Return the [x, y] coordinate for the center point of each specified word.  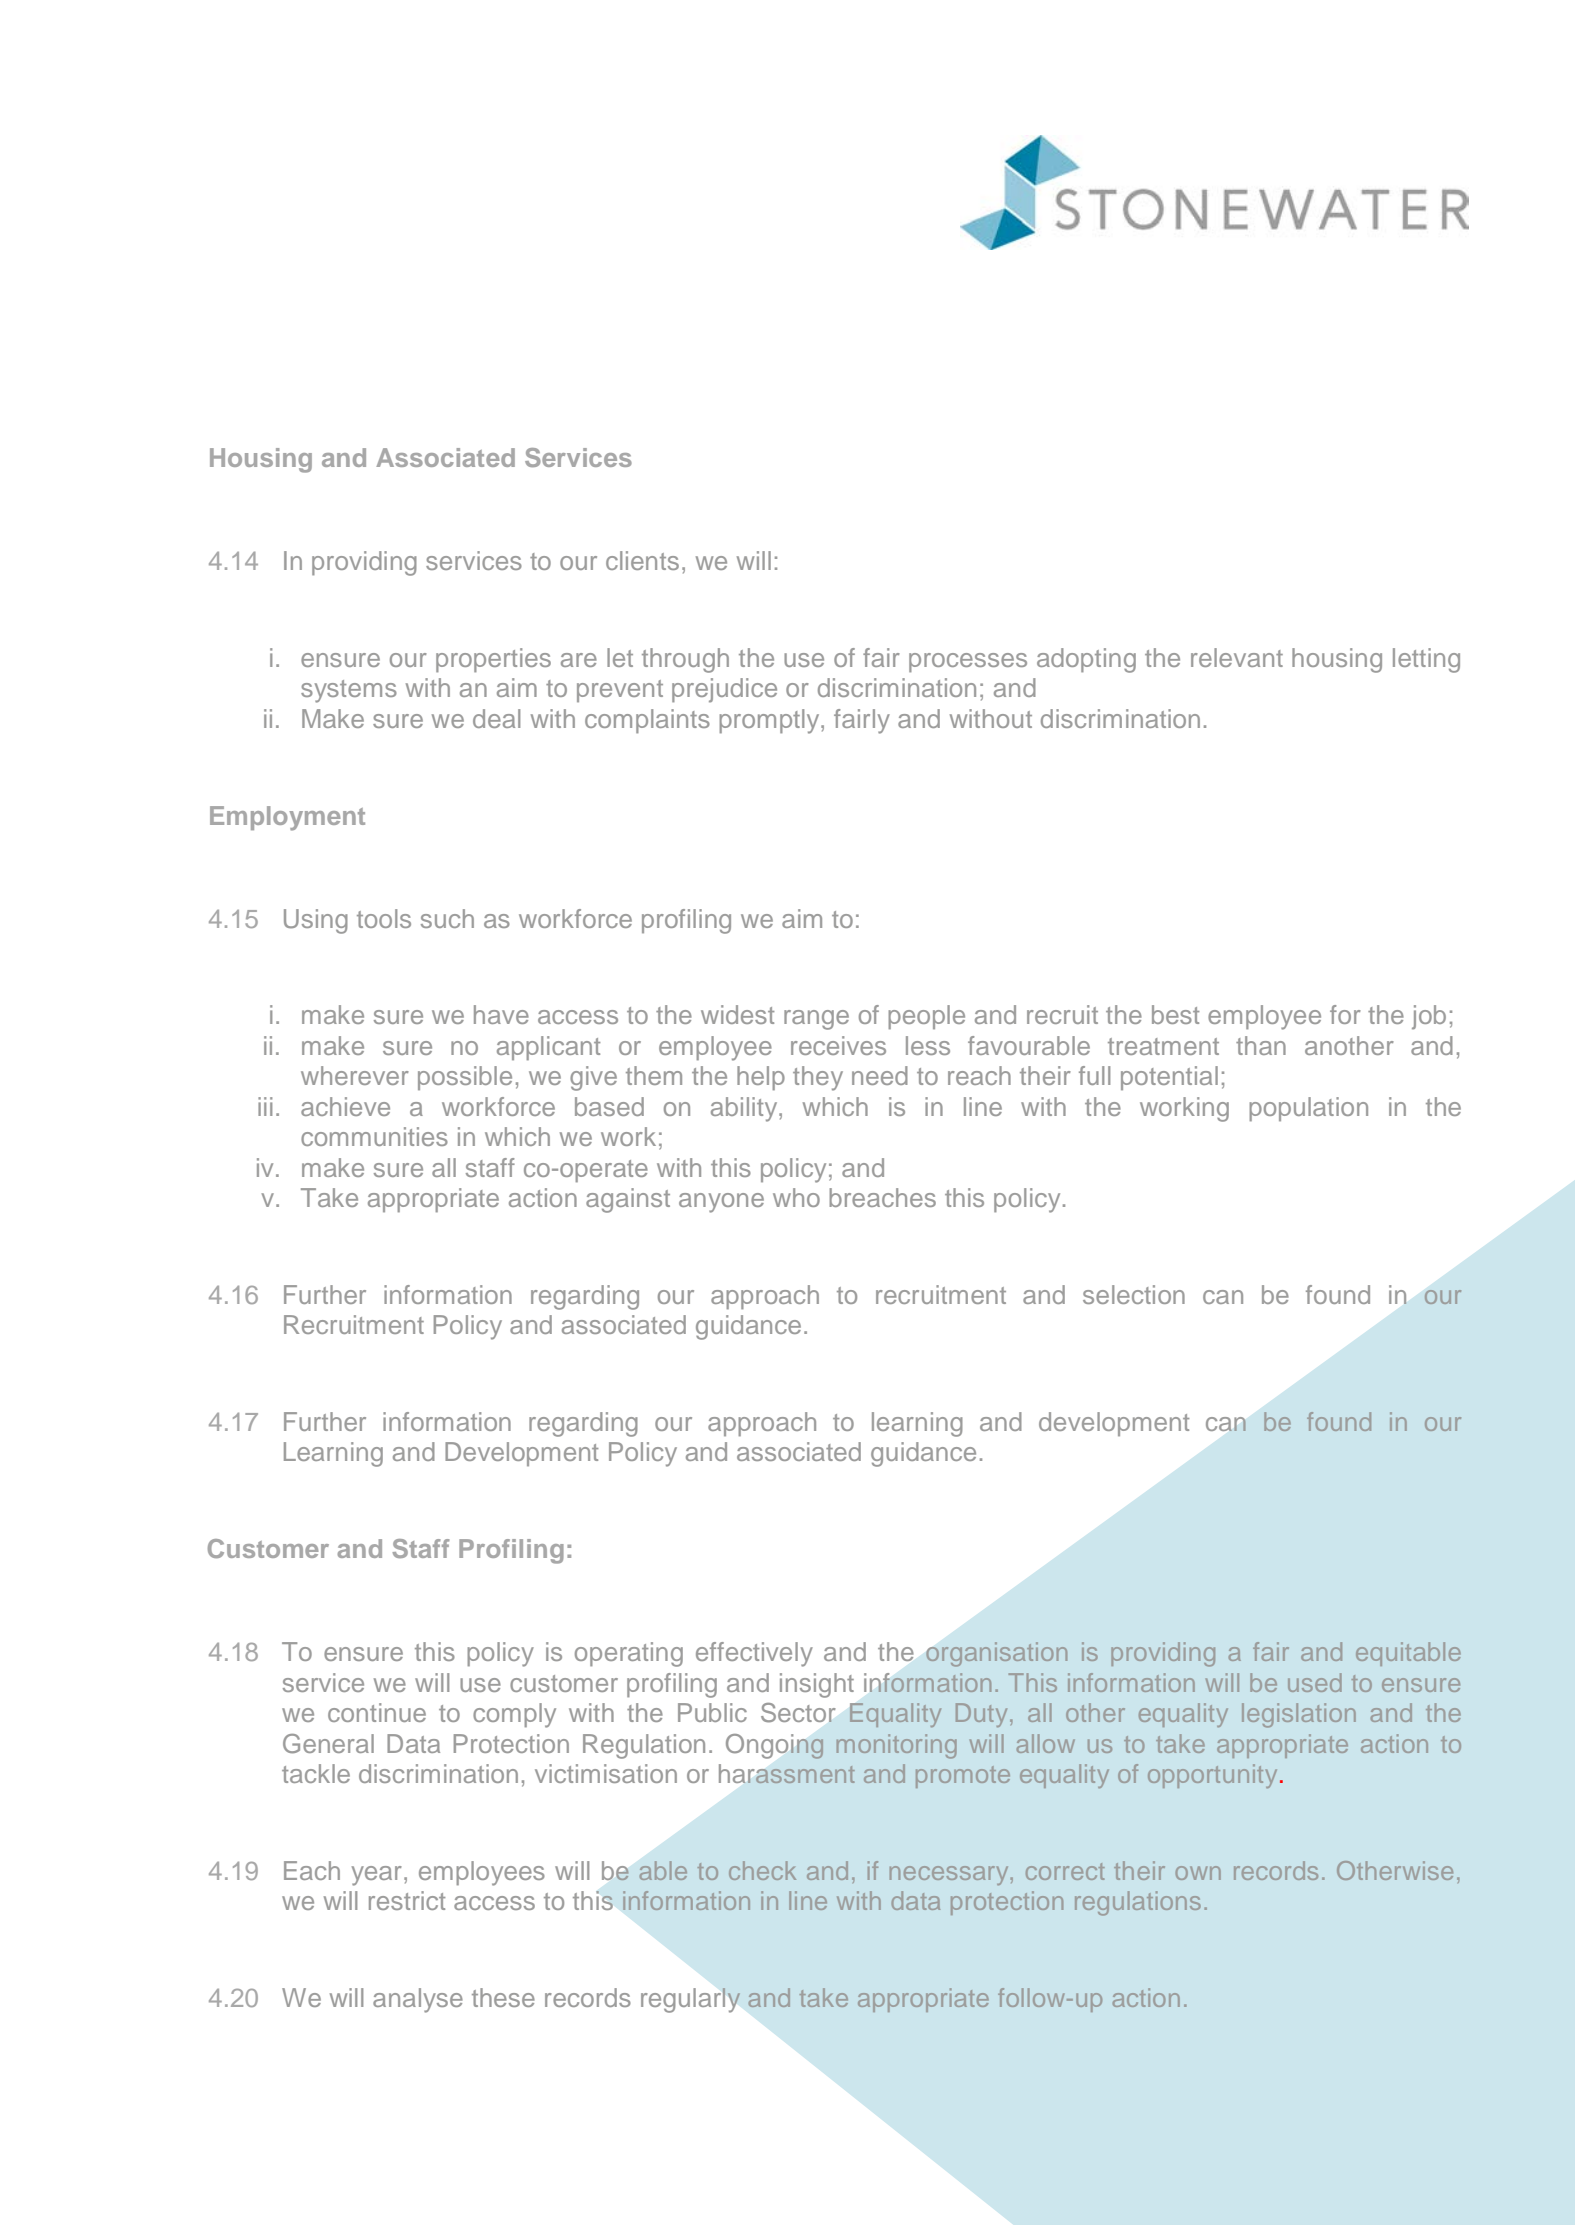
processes [968, 662]
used [1315, 1682]
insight [817, 1685]
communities [374, 1136]
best [1175, 1014]
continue [377, 1712]
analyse [418, 2000]
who [796, 1197]
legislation [1299, 1715]
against [628, 1200]
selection [1134, 1294]
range [816, 1020]
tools [384, 918]
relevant [1237, 657]
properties [493, 660]
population [1308, 1109]
